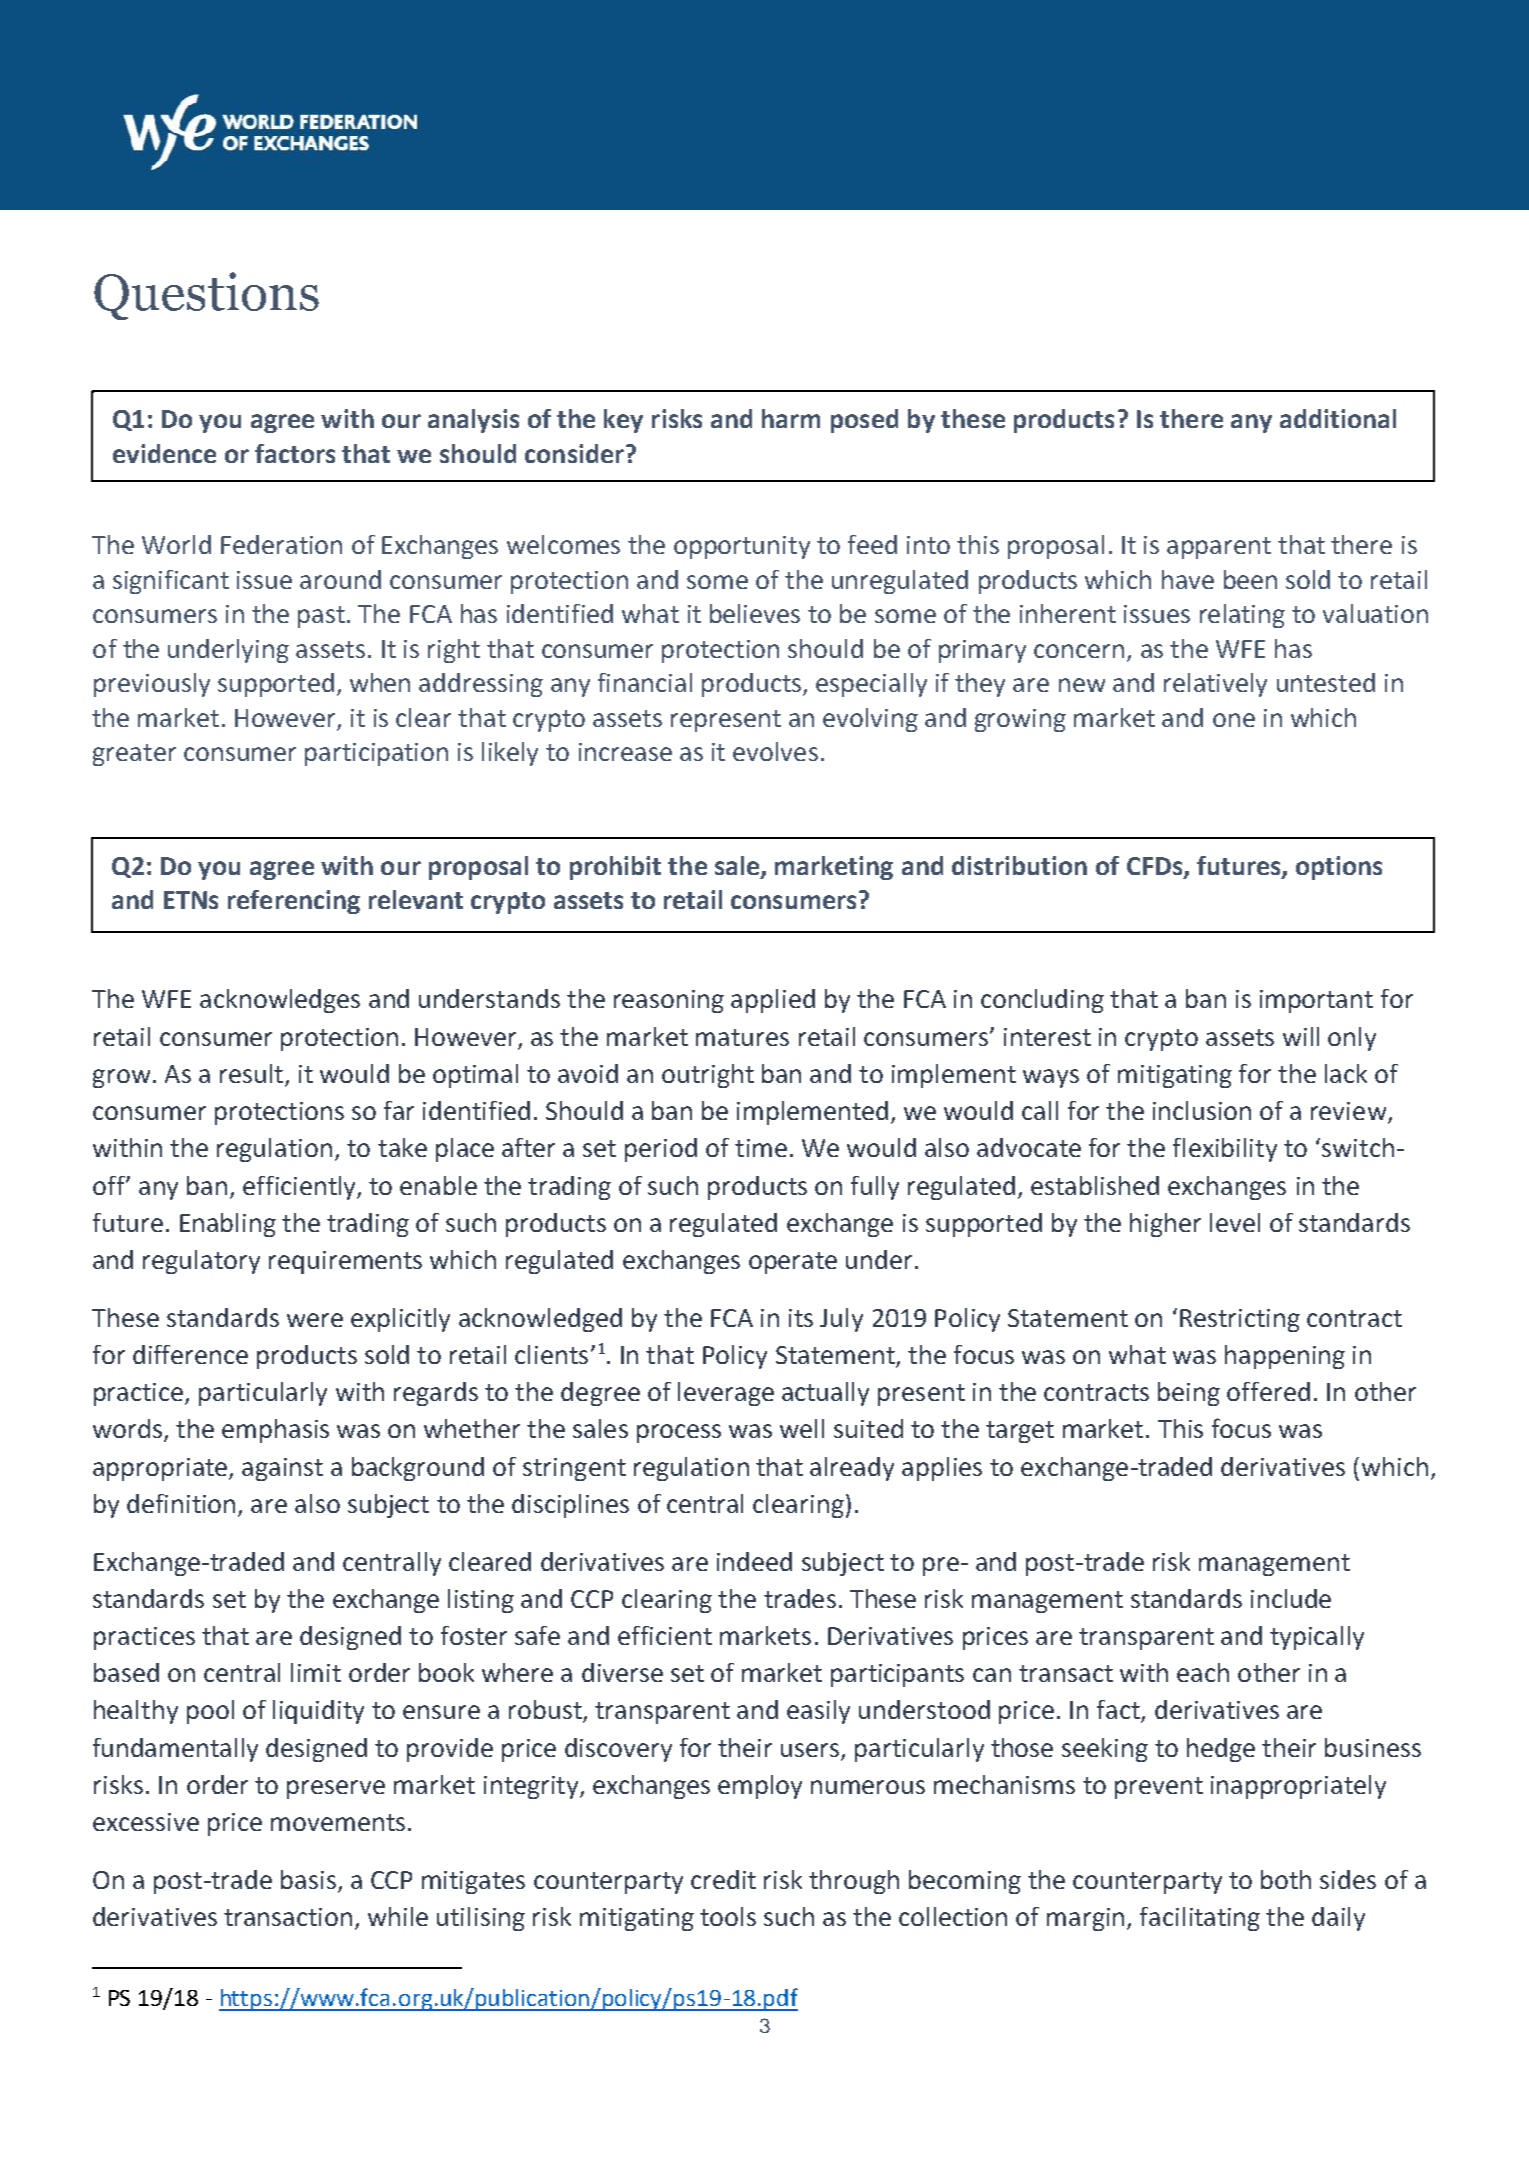 The height and width of the screenshot is (2162, 1529). What do you see at coordinates (308, 1879) in the screenshot?
I see `basis` at bounding box center [308, 1879].
